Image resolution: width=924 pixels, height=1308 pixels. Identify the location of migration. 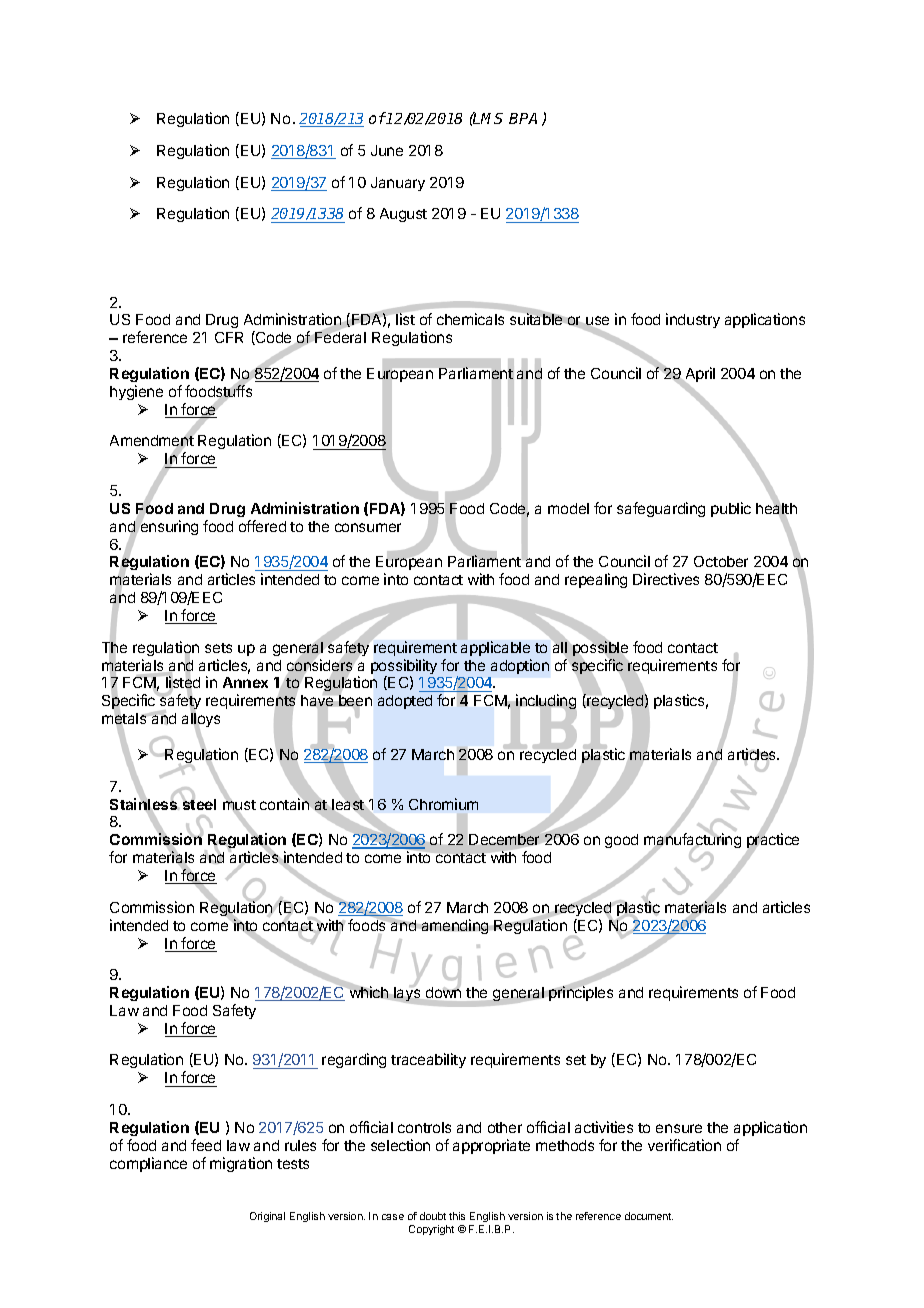
(241, 1164).
